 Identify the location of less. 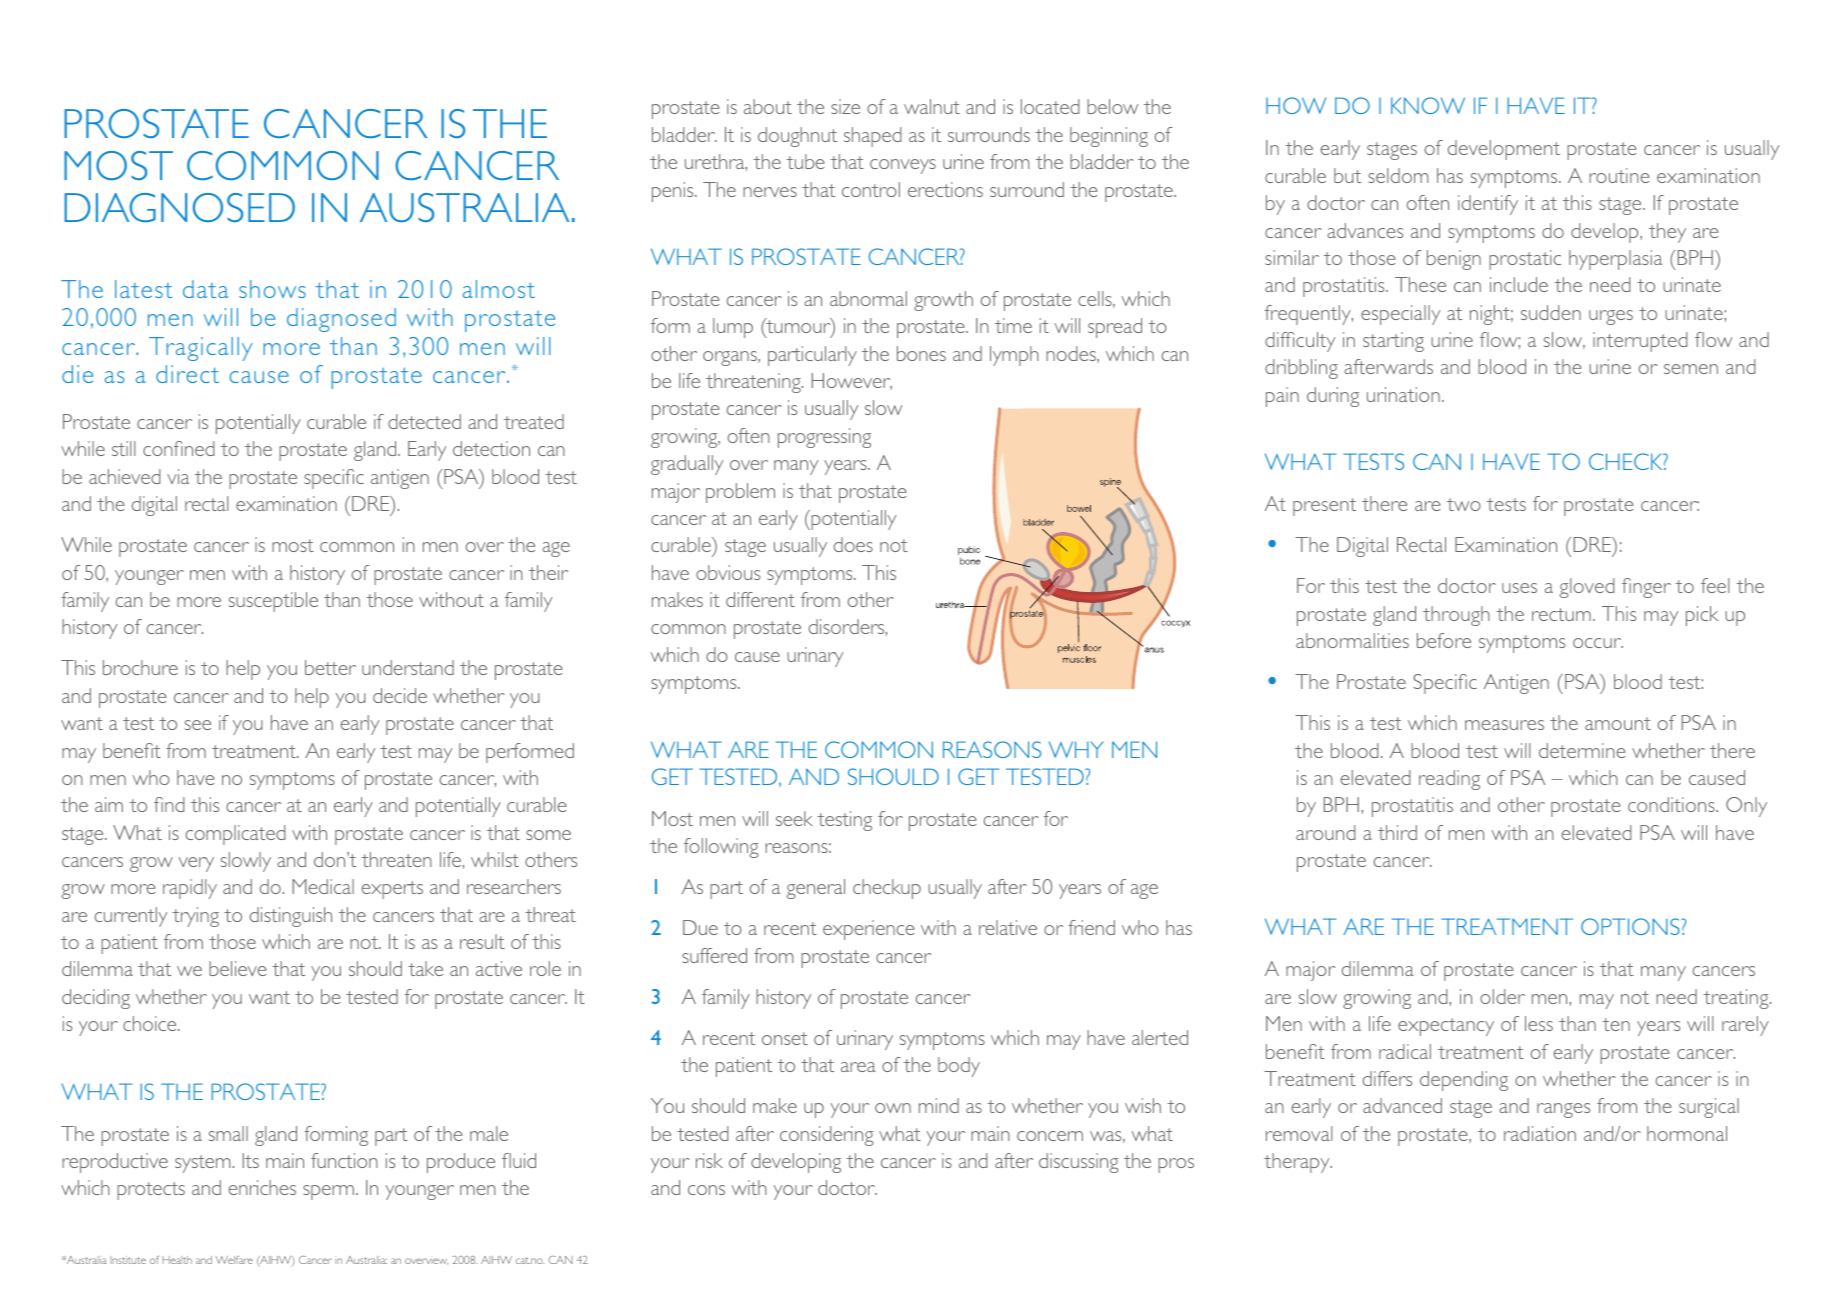
(1539, 1023).
